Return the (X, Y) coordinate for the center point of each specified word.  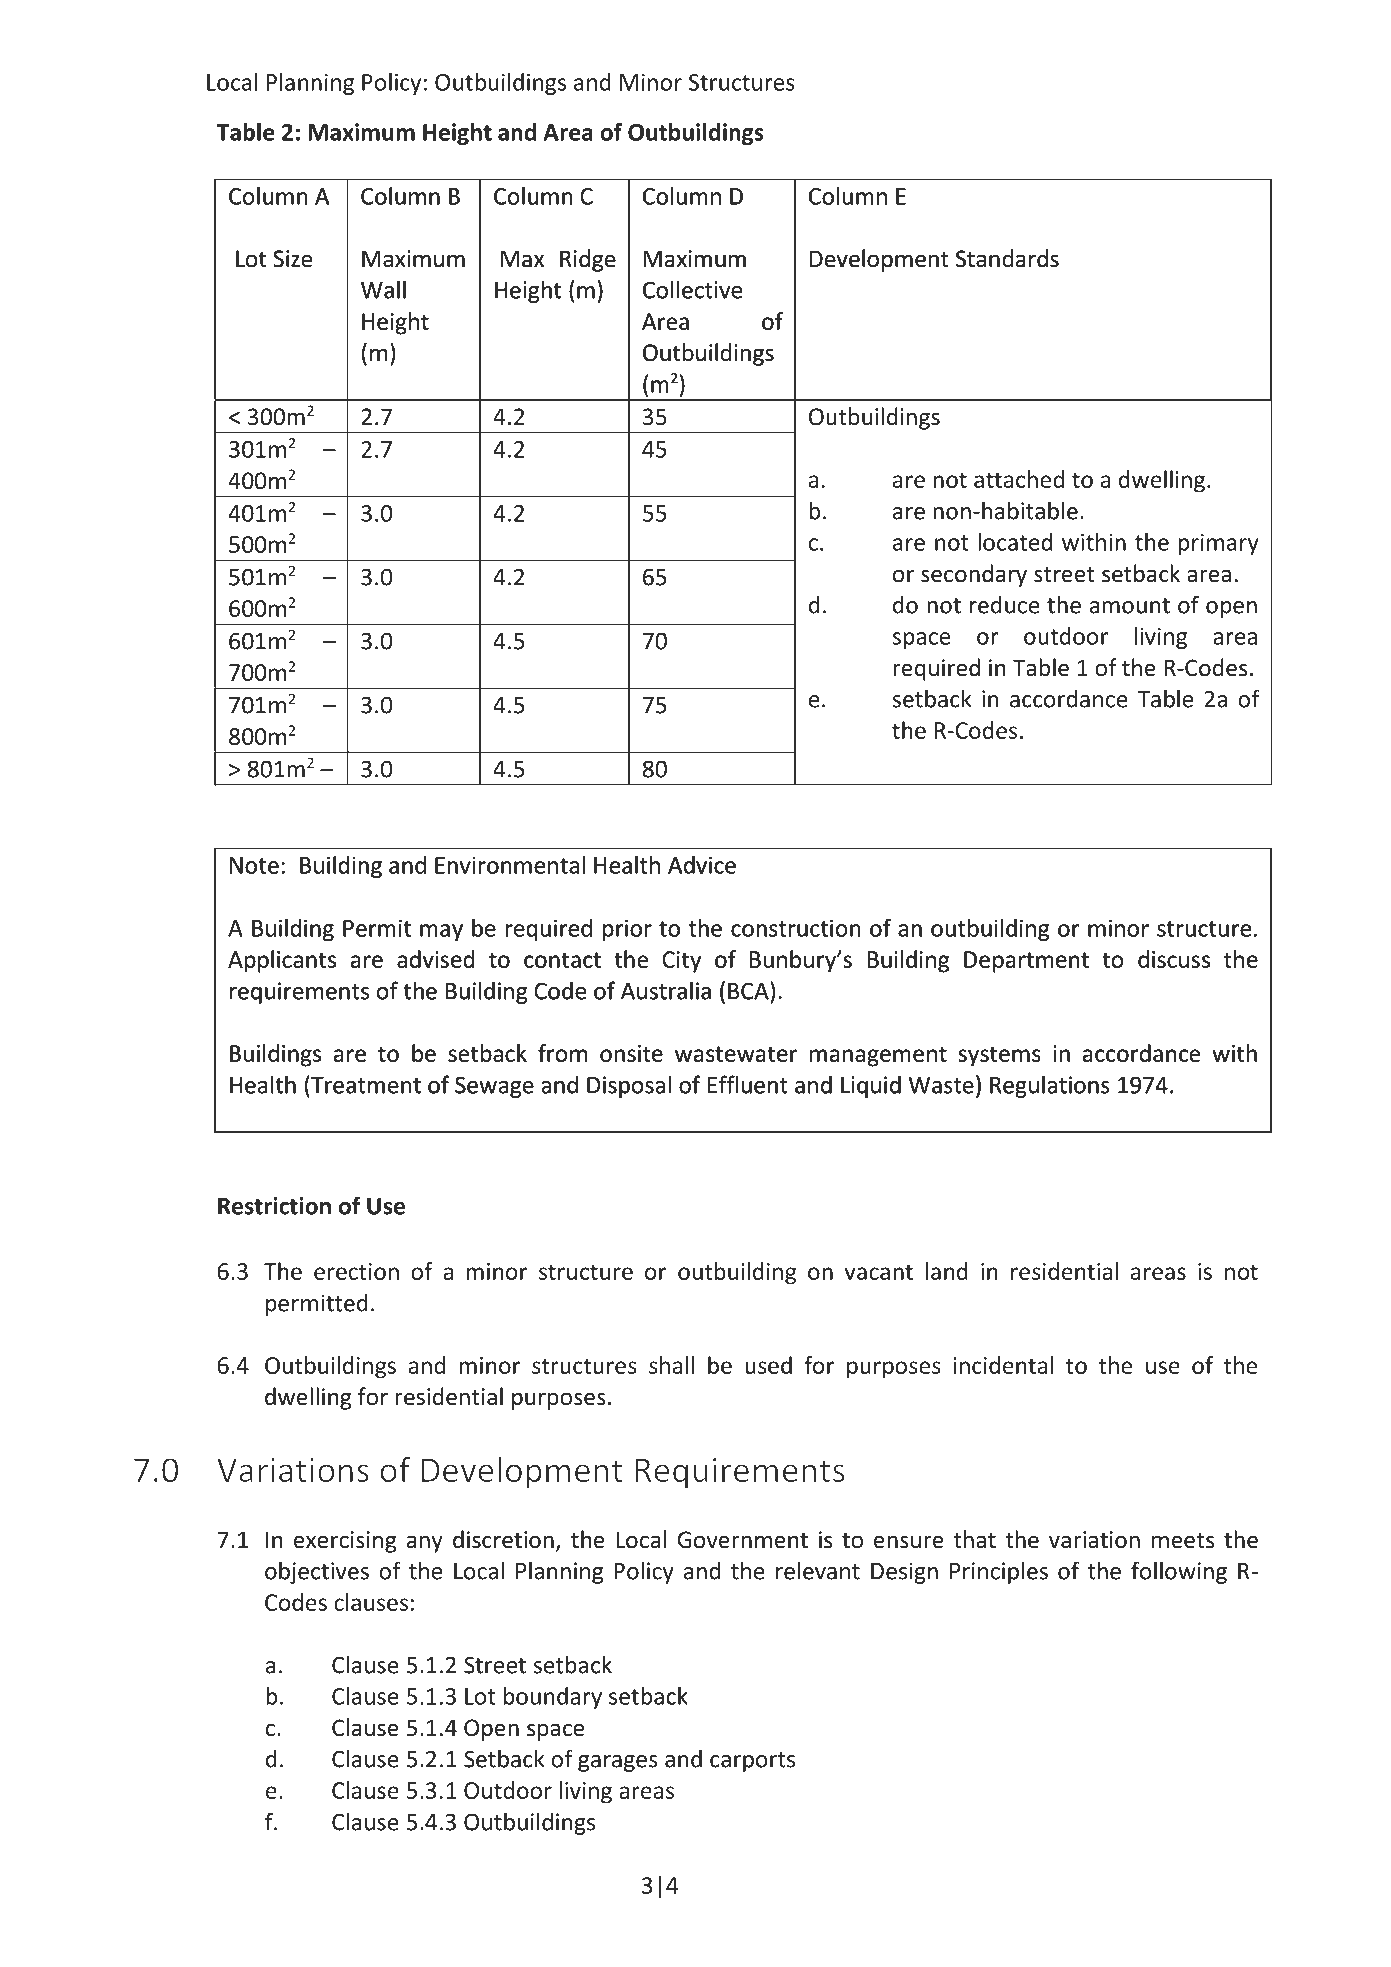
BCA (748, 991)
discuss (1174, 959)
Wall (383, 289)
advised (435, 959)
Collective (692, 289)
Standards (1007, 258)
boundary (553, 1698)
